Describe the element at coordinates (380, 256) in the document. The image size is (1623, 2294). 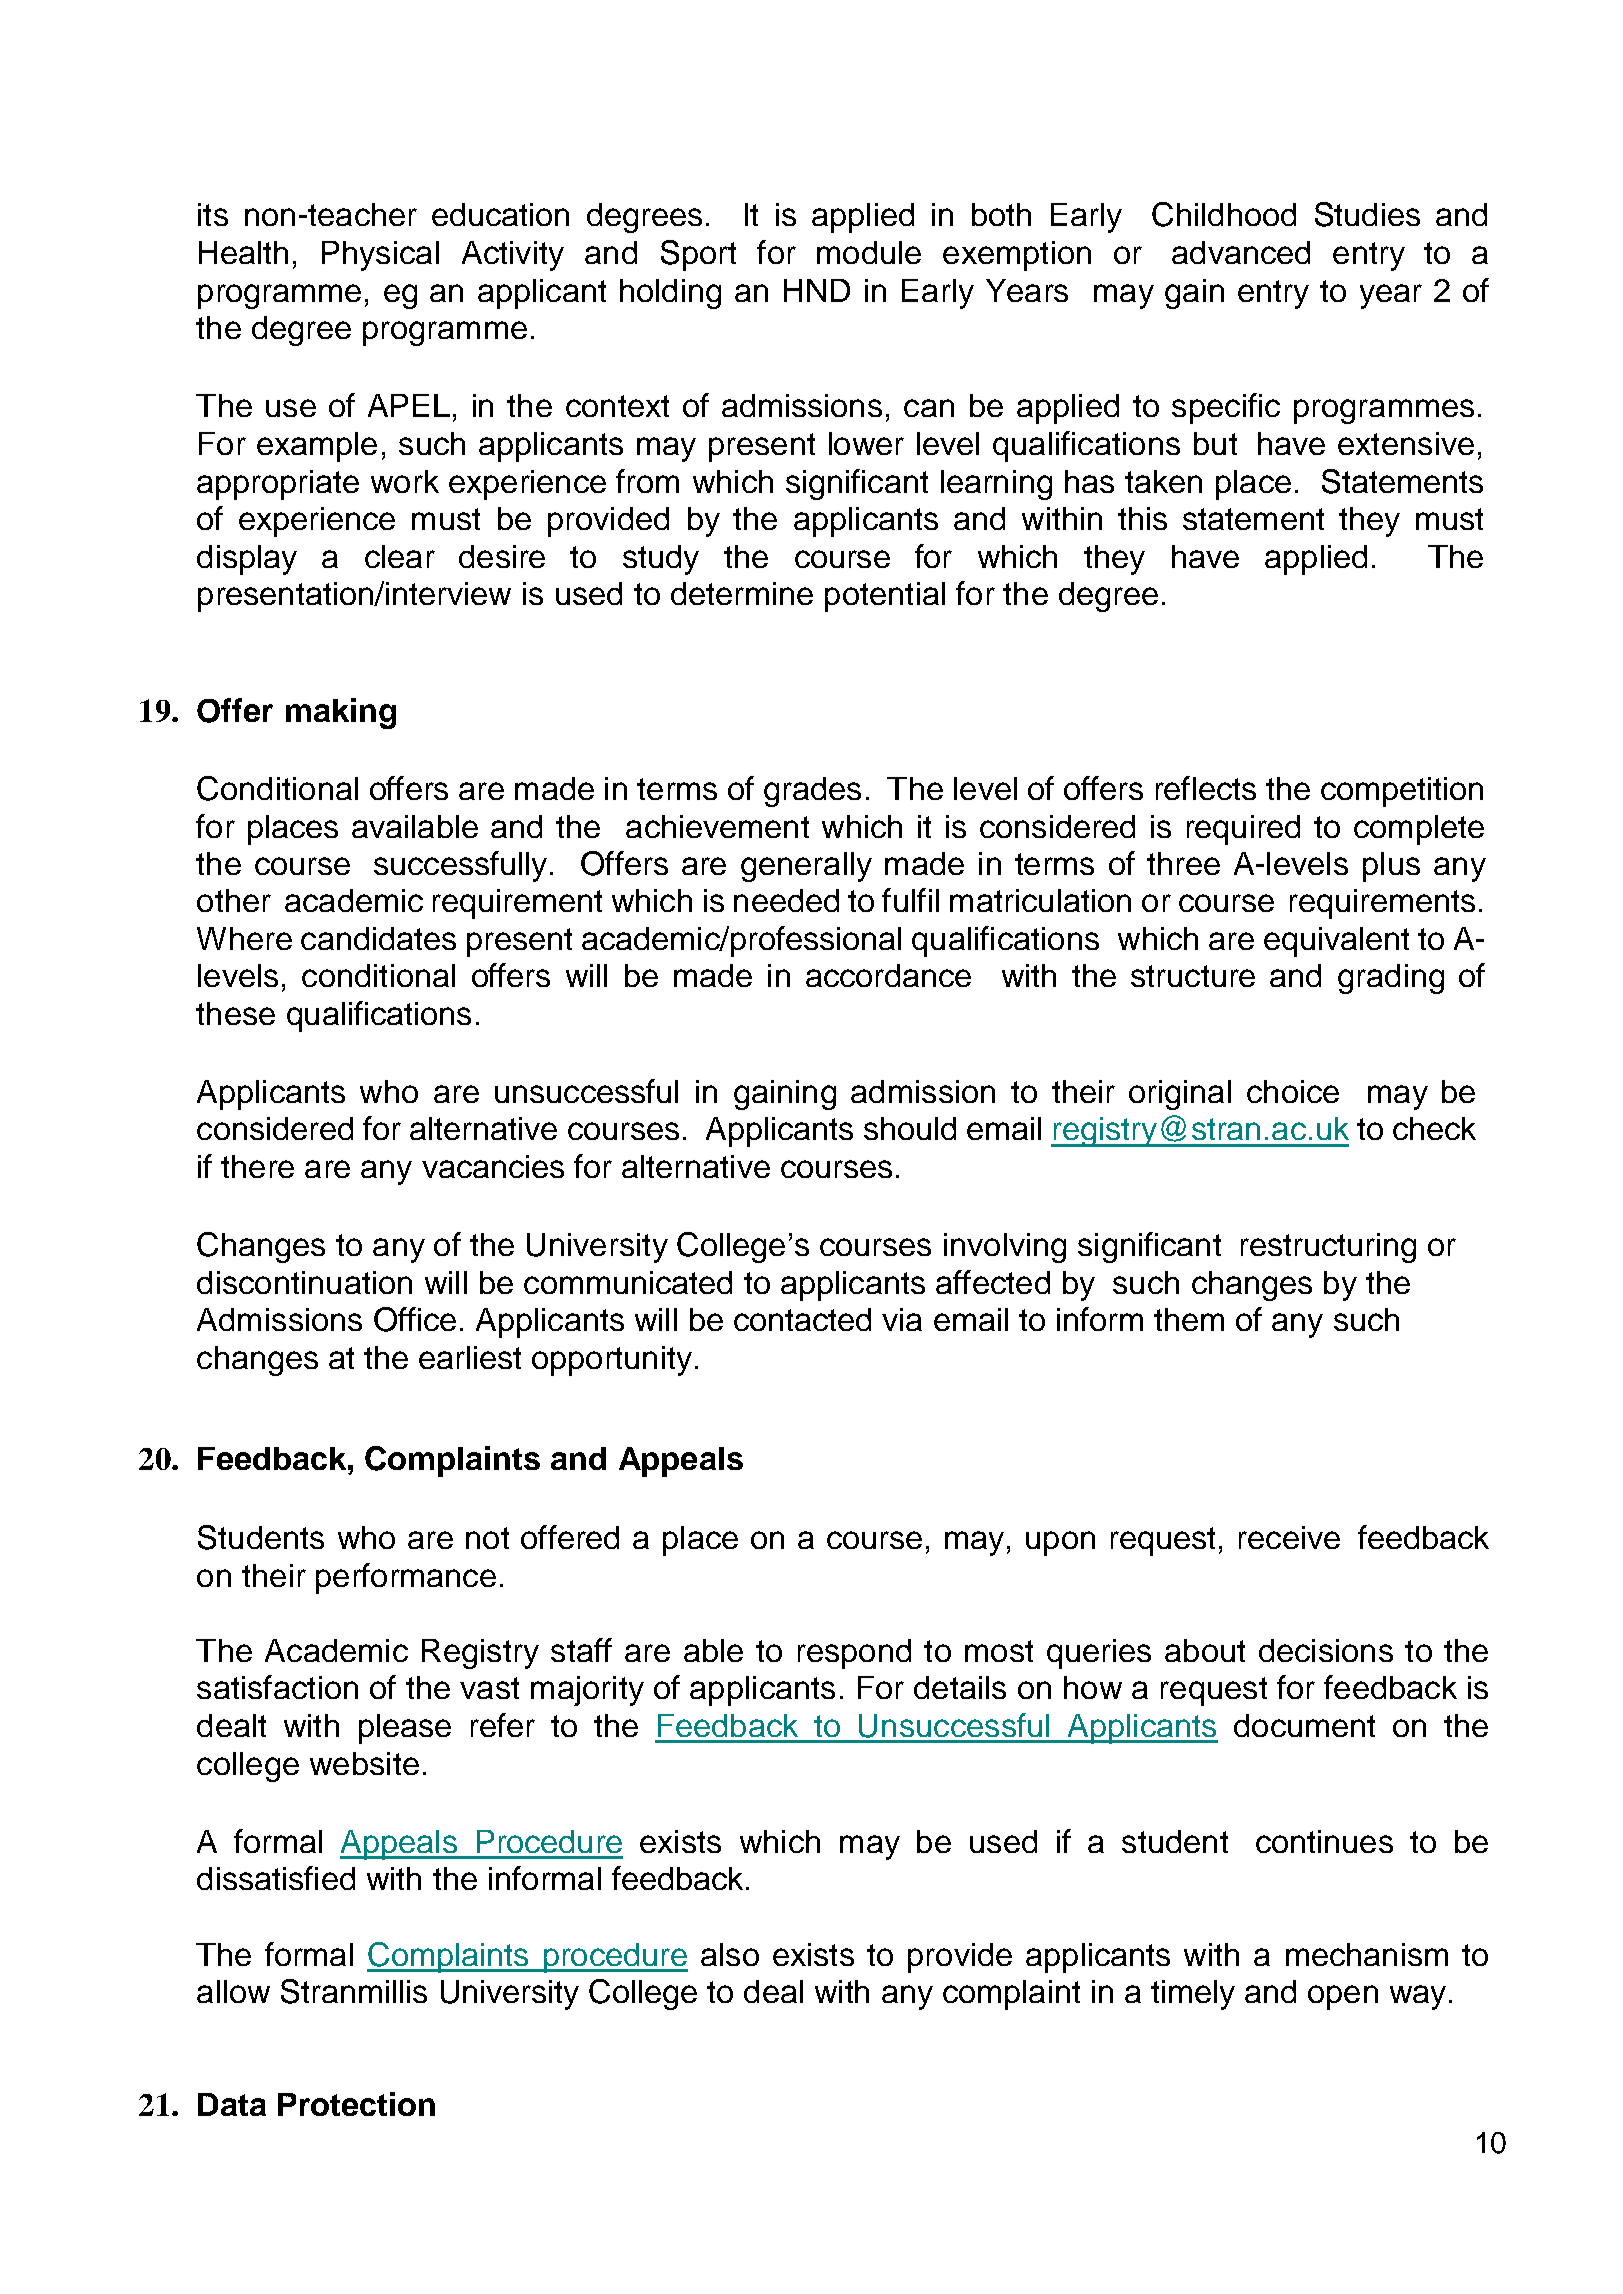
I see `Physical` at that location.
